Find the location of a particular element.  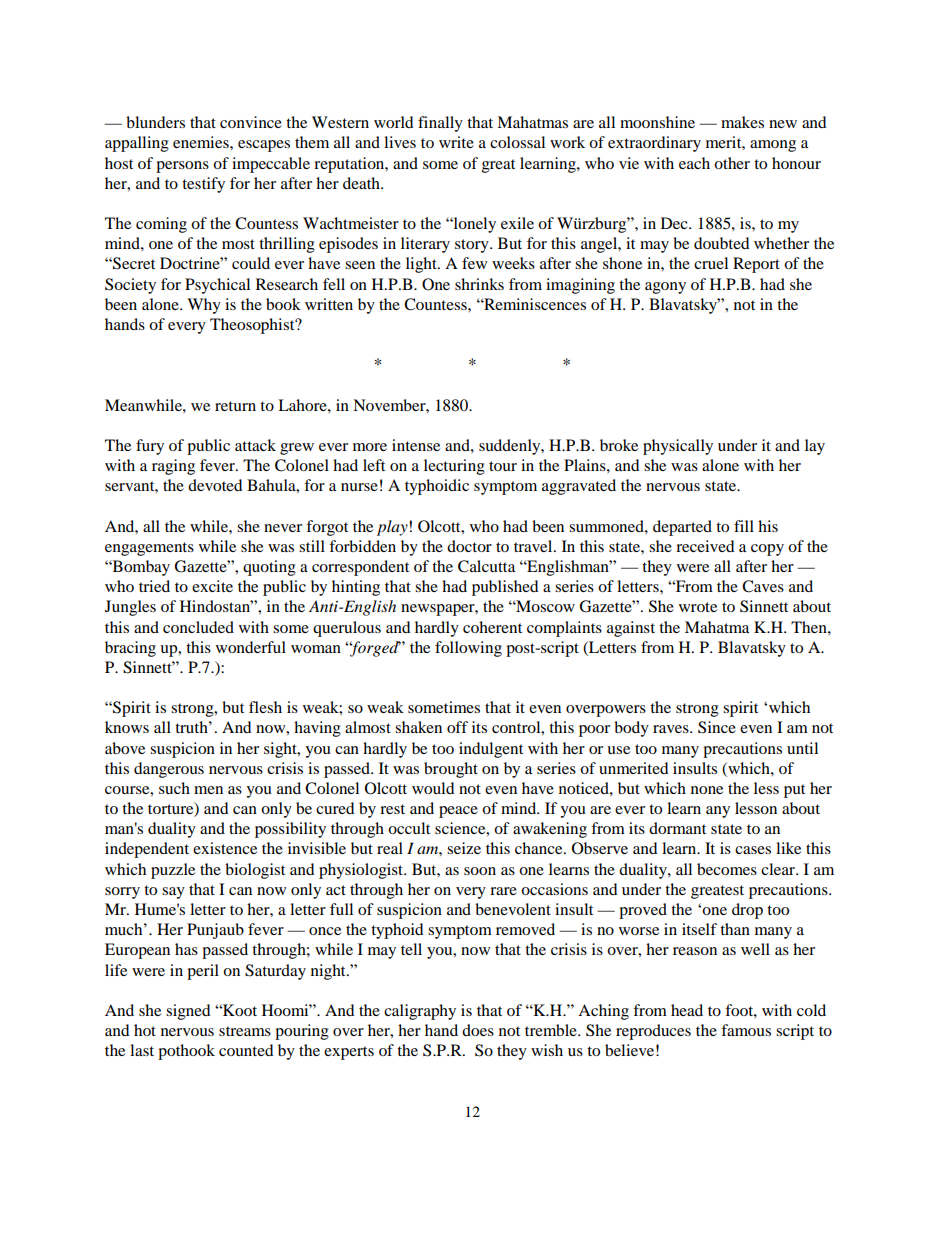

return is located at coordinates (235, 406).
